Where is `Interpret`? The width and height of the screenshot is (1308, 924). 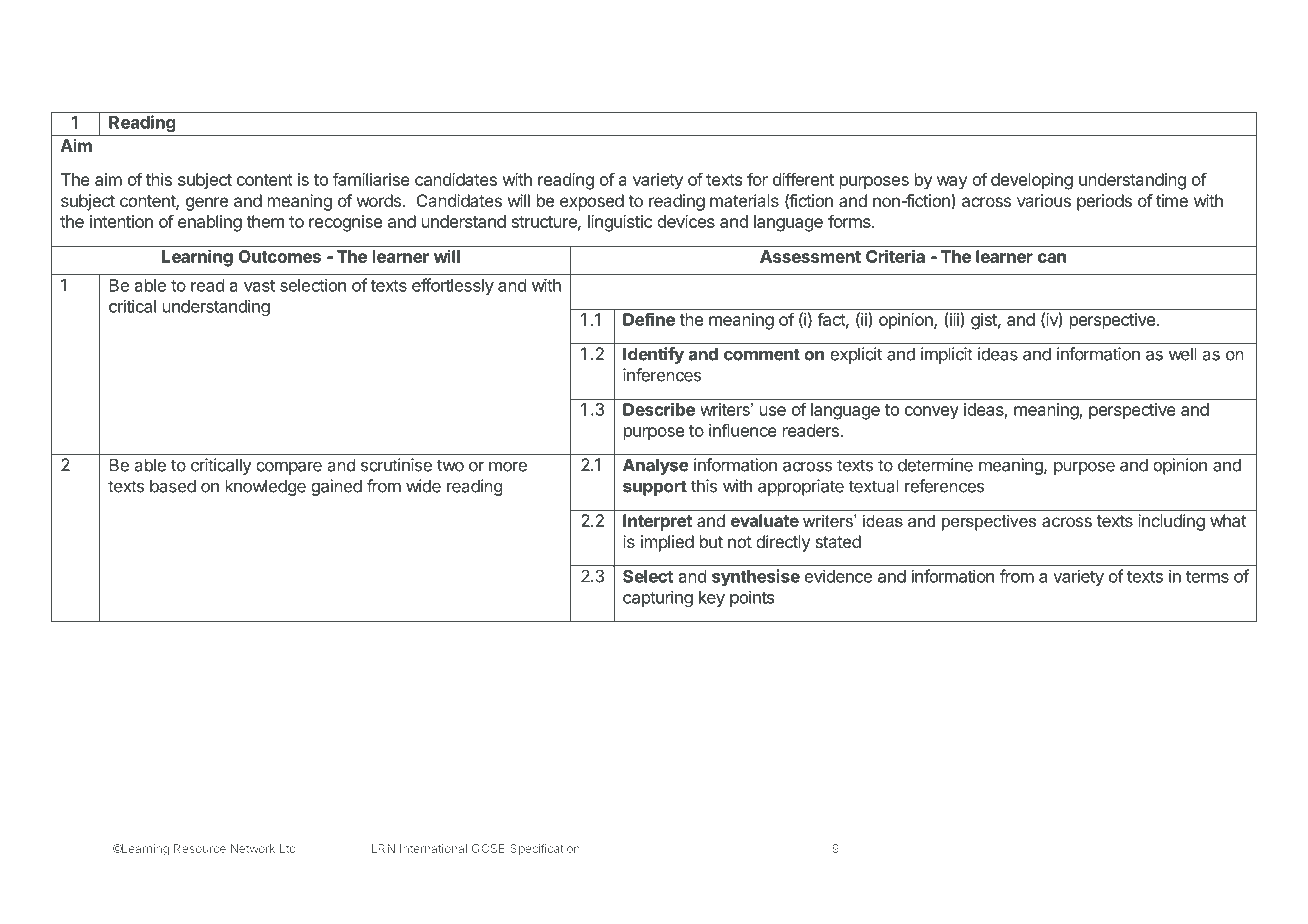 Interpret is located at coordinates (657, 522).
